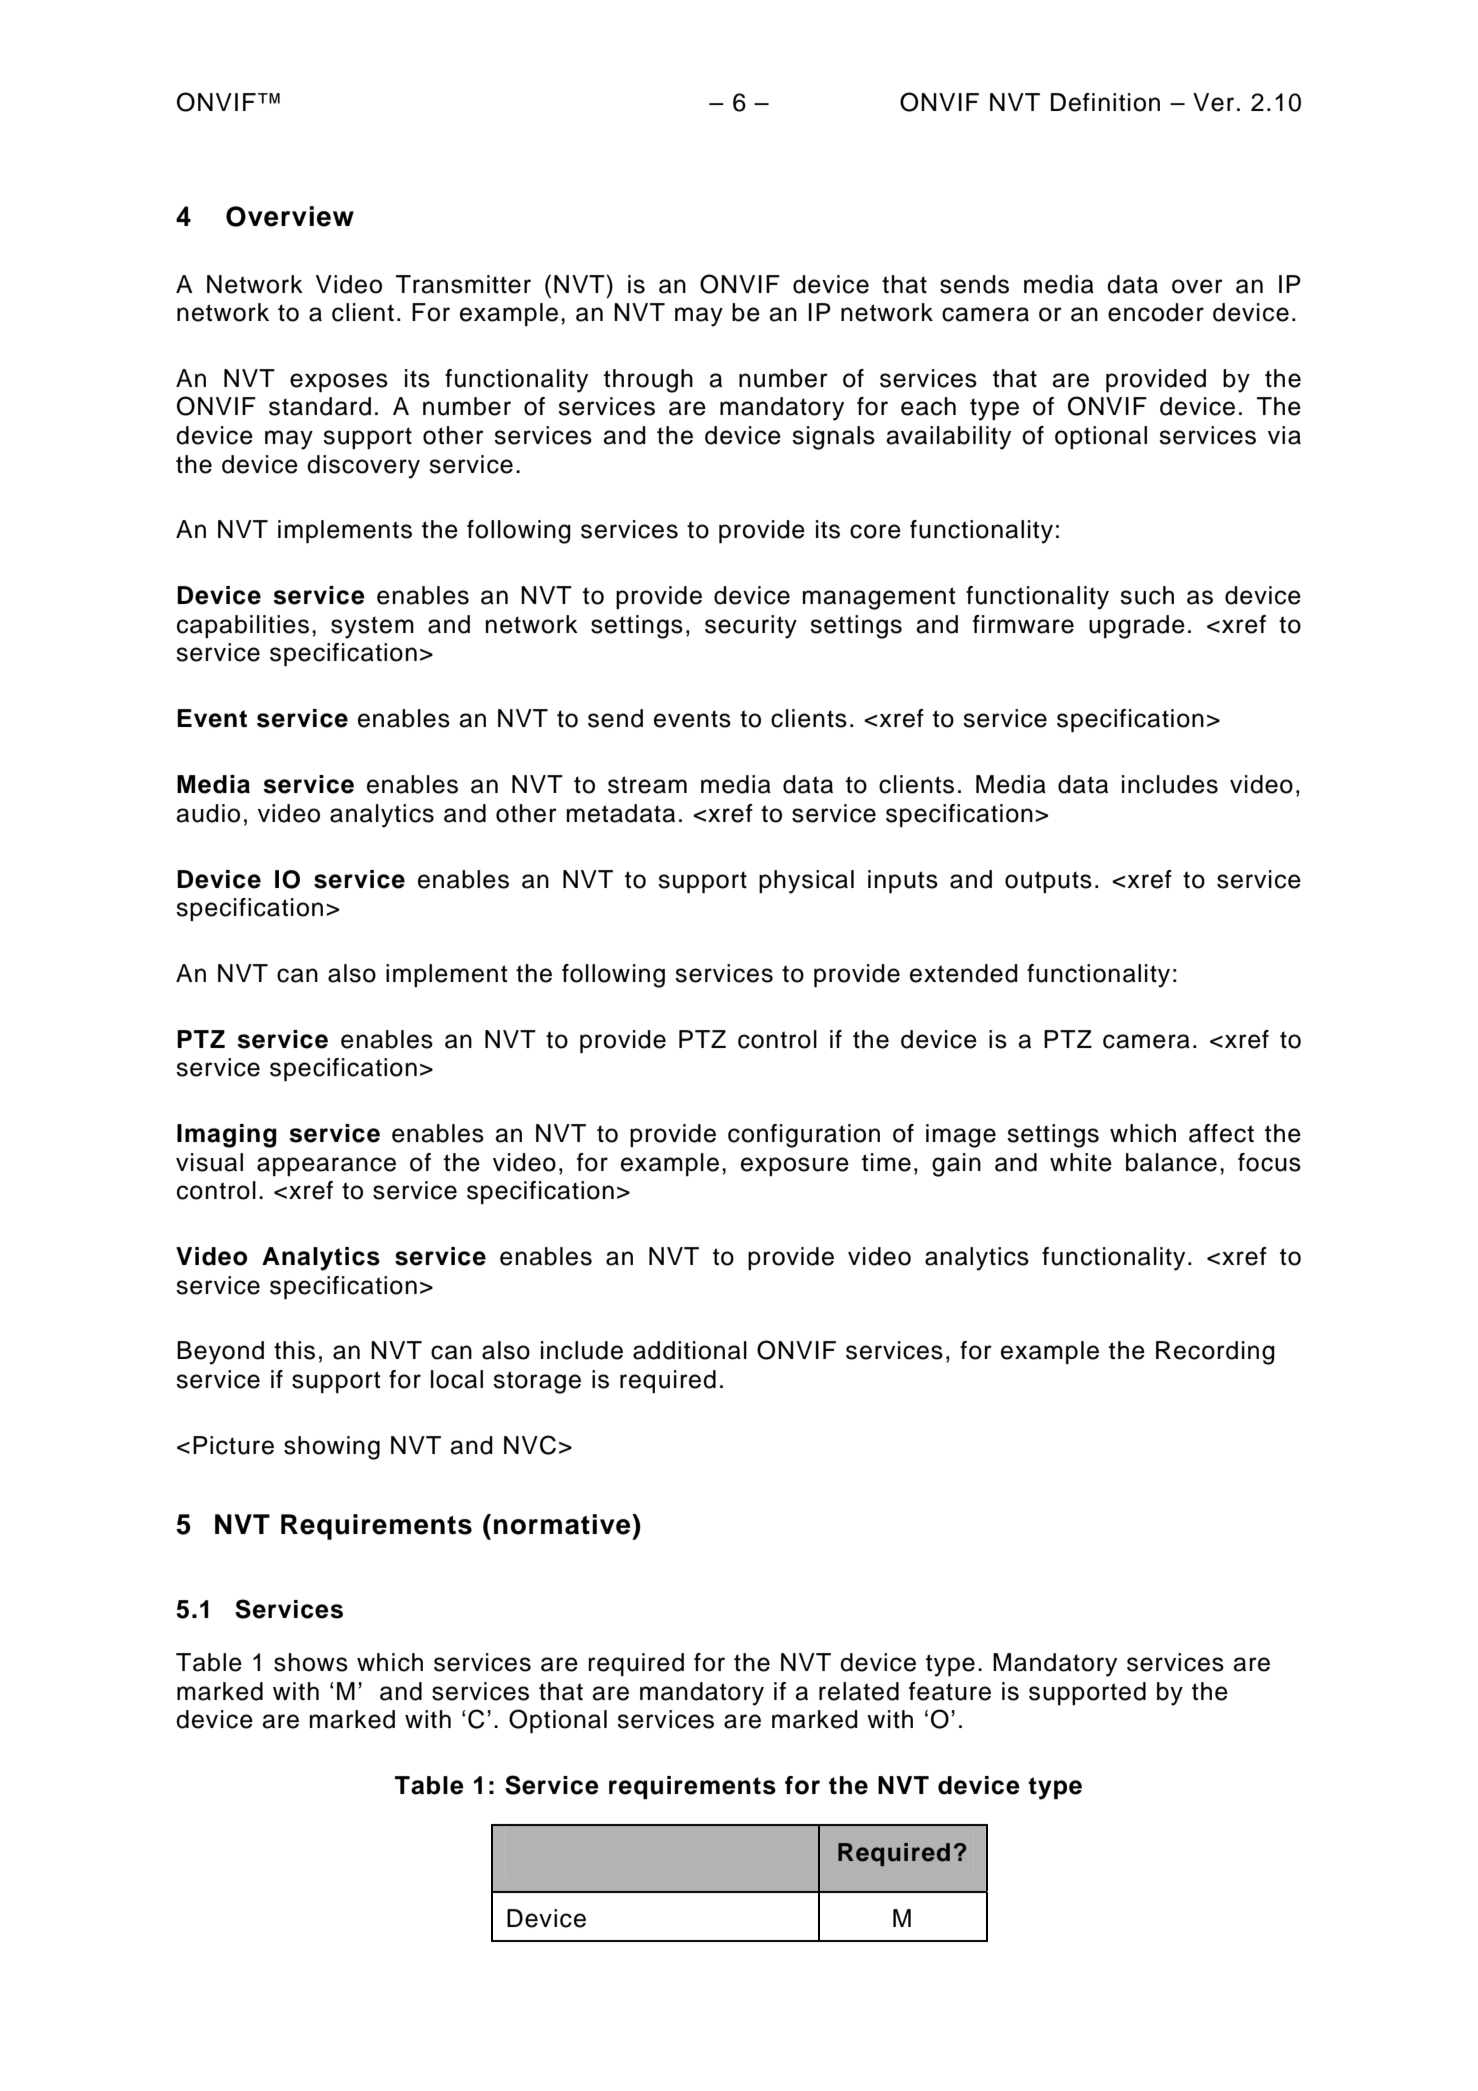 The height and width of the screenshot is (2091, 1478). I want to click on stream, so click(647, 785).
